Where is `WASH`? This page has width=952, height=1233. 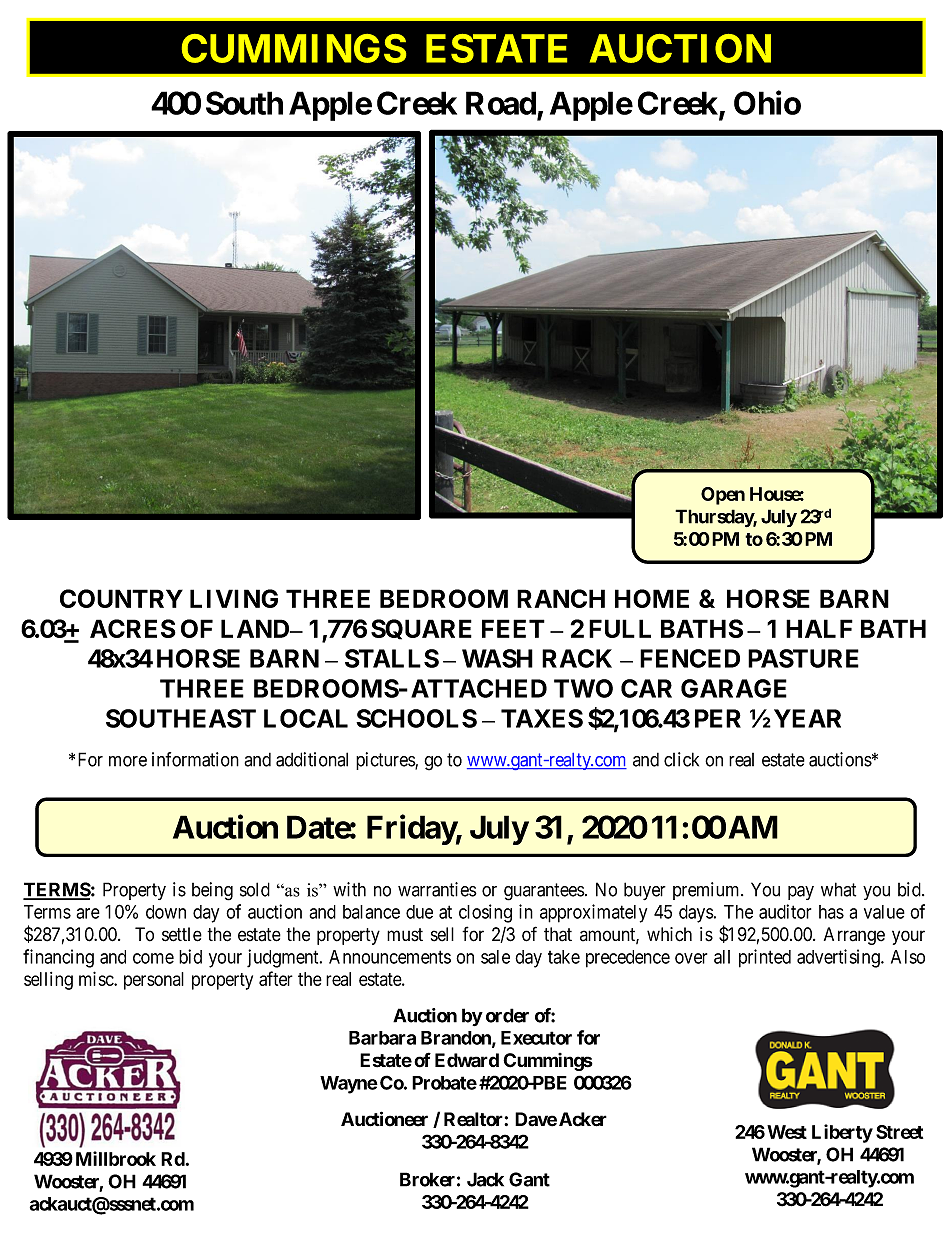
WASH is located at coordinates (497, 658).
